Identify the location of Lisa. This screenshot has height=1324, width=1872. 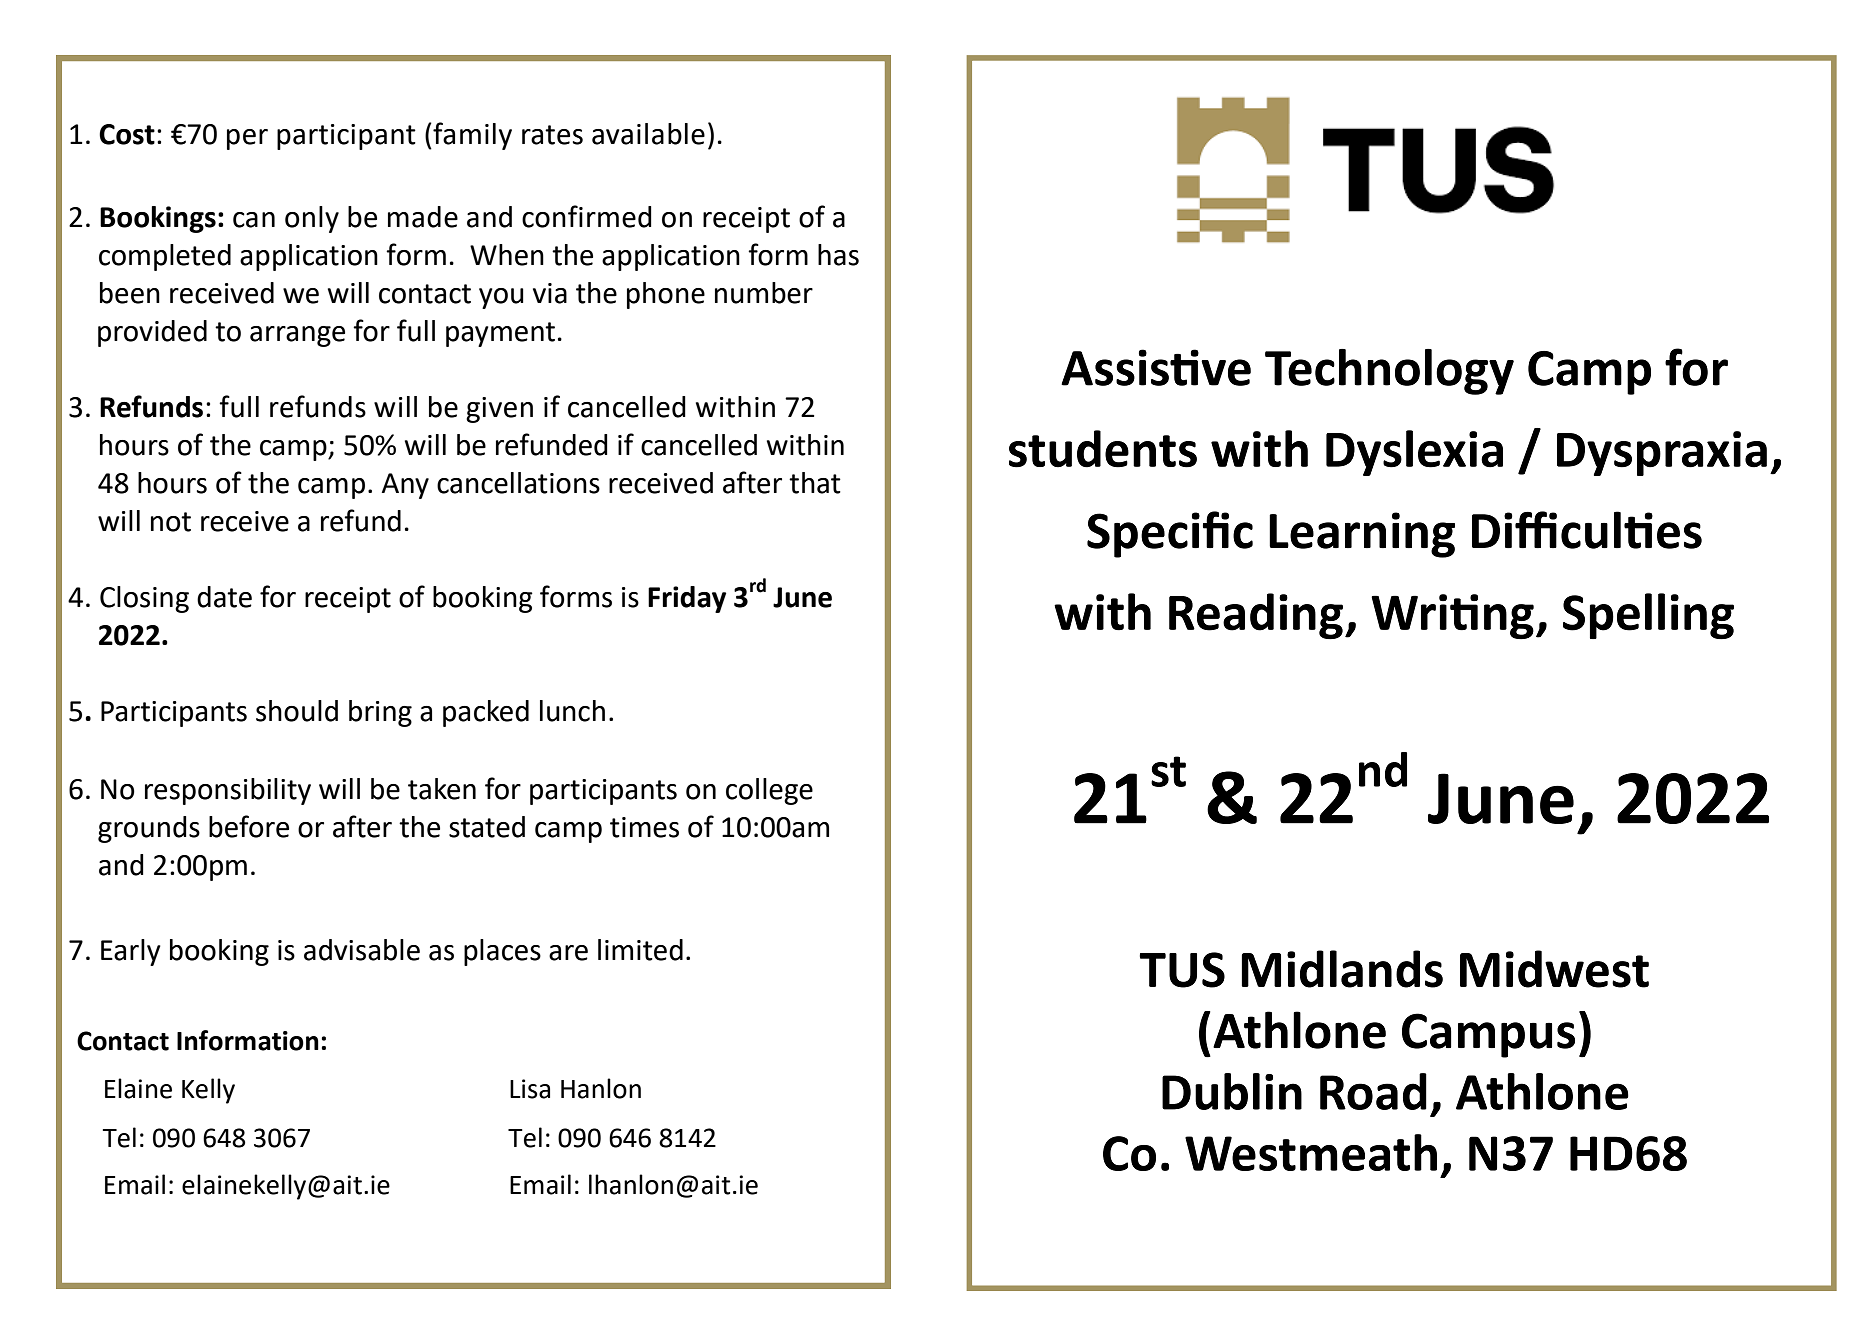
(530, 1089).
